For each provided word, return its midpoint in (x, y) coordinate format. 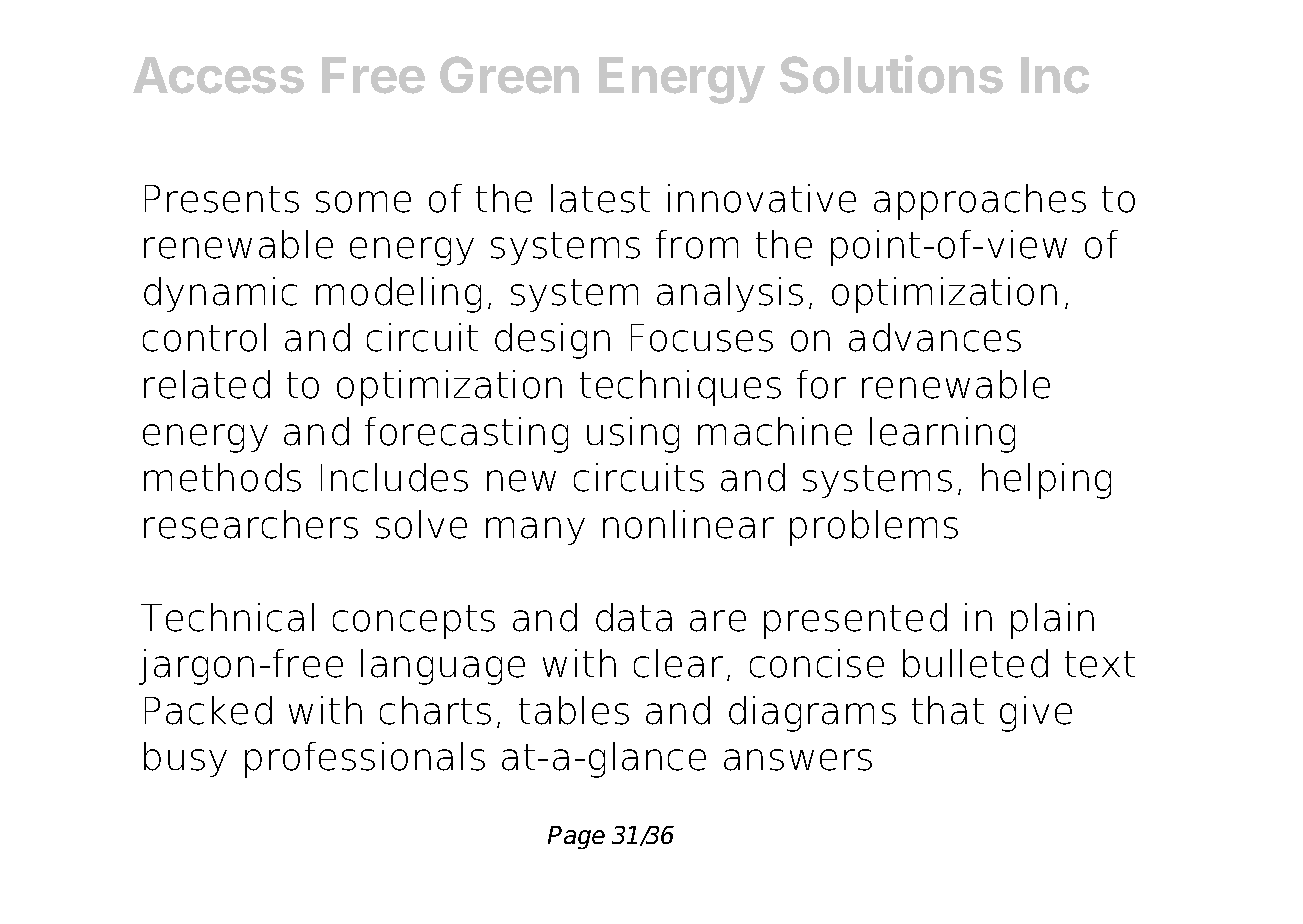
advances (935, 337)
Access (218, 75)
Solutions (891, 74)
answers (798, 760)
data (634, 617)
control (204, 337)
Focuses (702, 338)
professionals (365, 760)
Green (509, 75)
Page (576, 837)
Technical (227, 617)
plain (1052, 621)
